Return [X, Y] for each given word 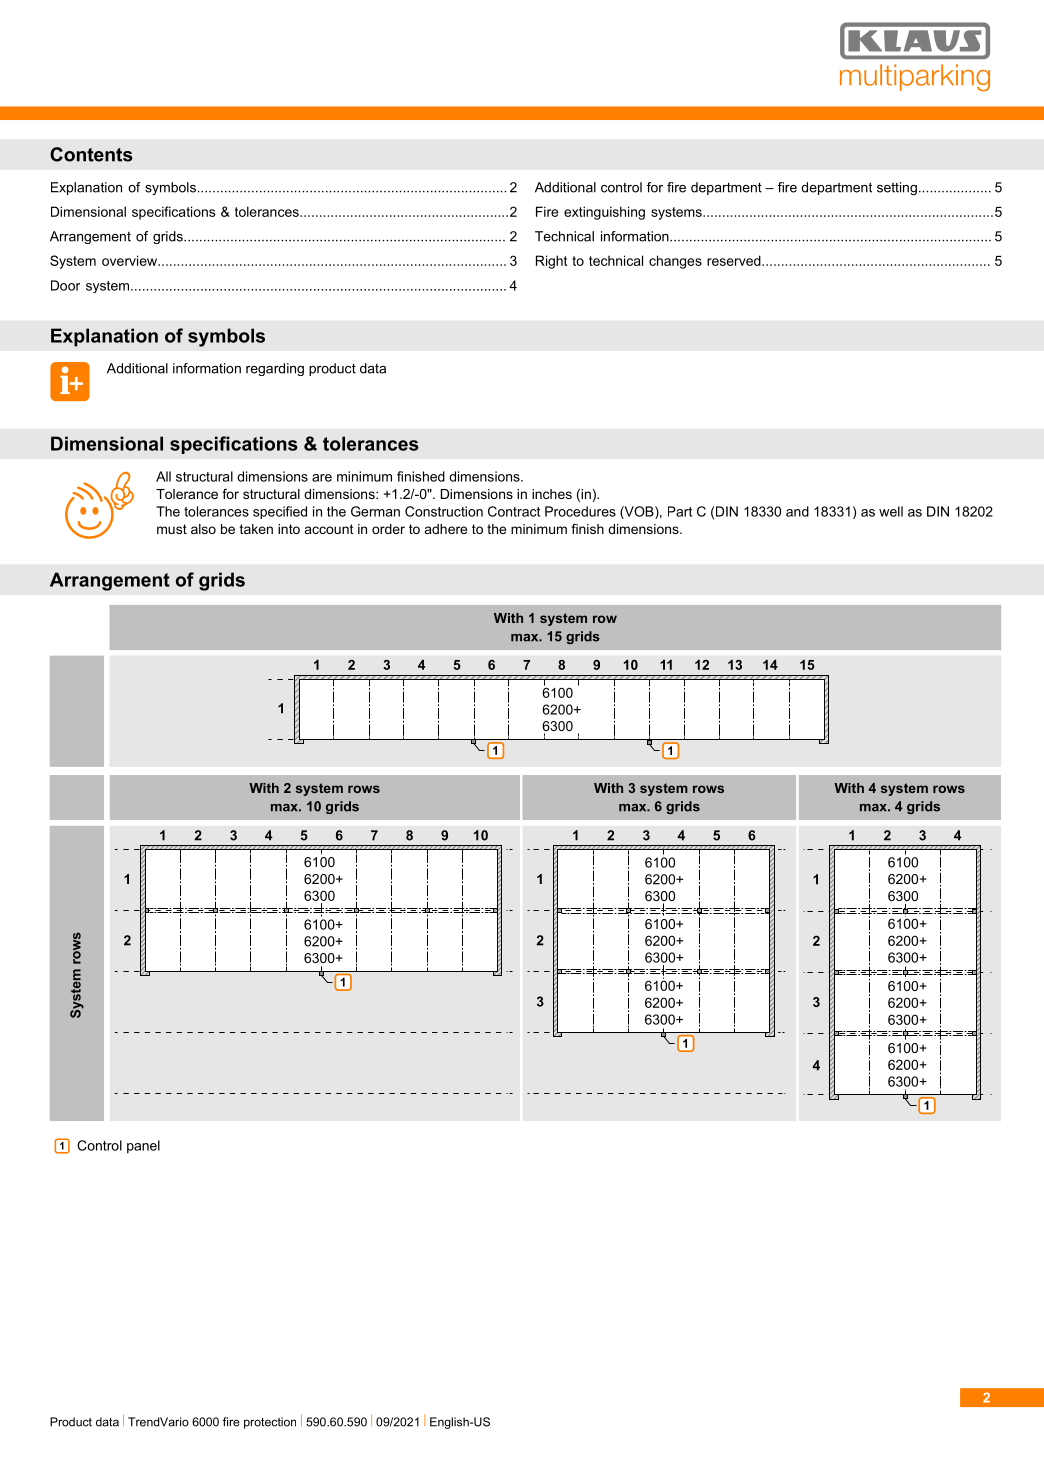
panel [143, 1147]
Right [551, 262]
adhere [446, 529]
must [172, 529]
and [797, 511]
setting [897, 188]
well [891, 511]
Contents [91, 154]
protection [270, 1423]
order [388, 529]
